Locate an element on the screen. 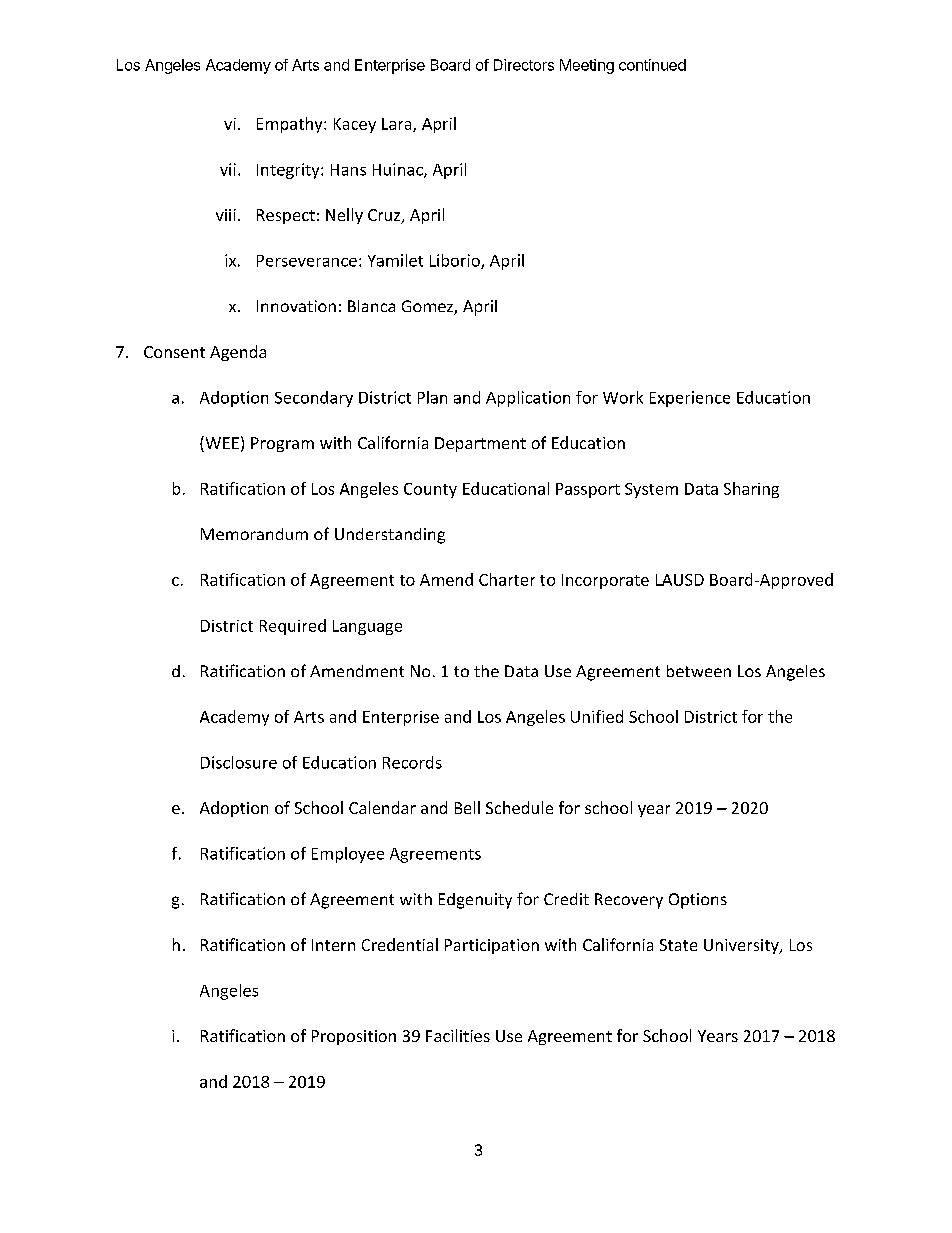 This screenshot has height=1233, width=952. State is located at coordinates (678, 945).
